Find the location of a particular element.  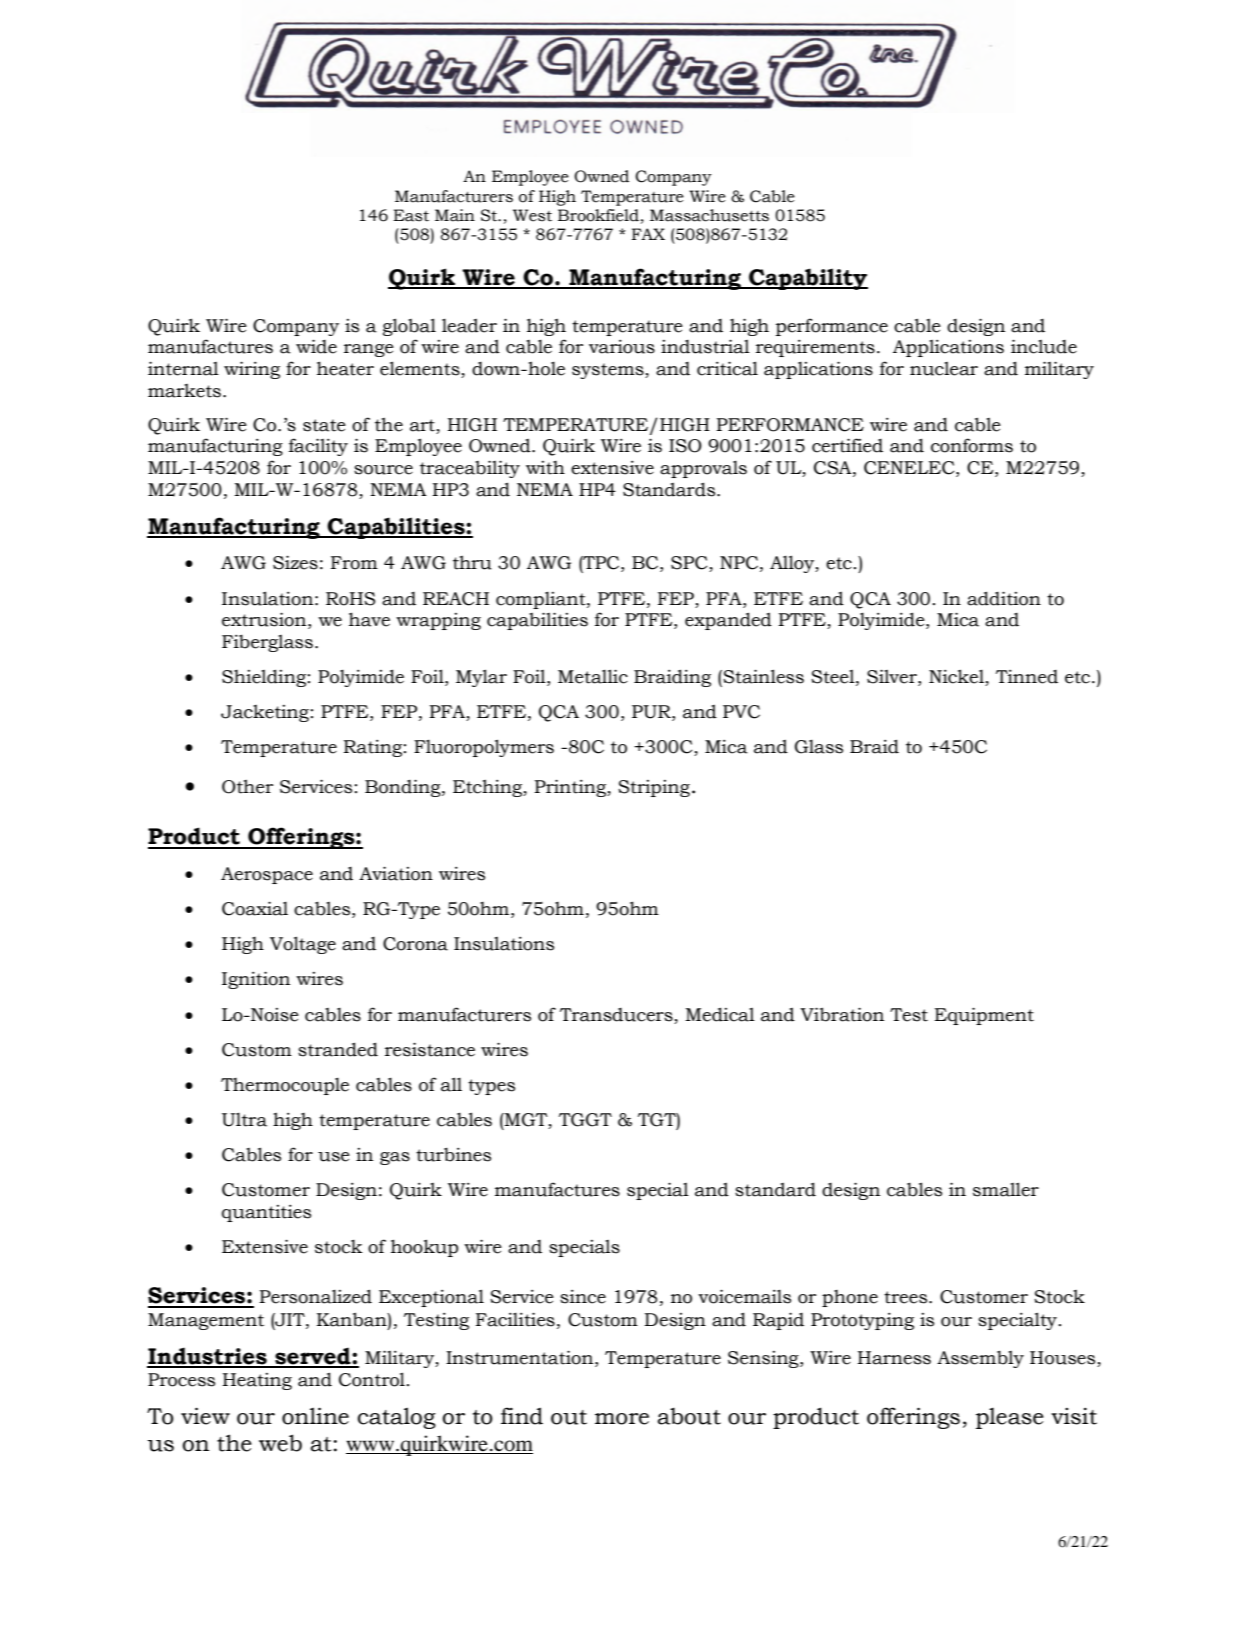

Tinned is located at coordinates (1027, 677).
